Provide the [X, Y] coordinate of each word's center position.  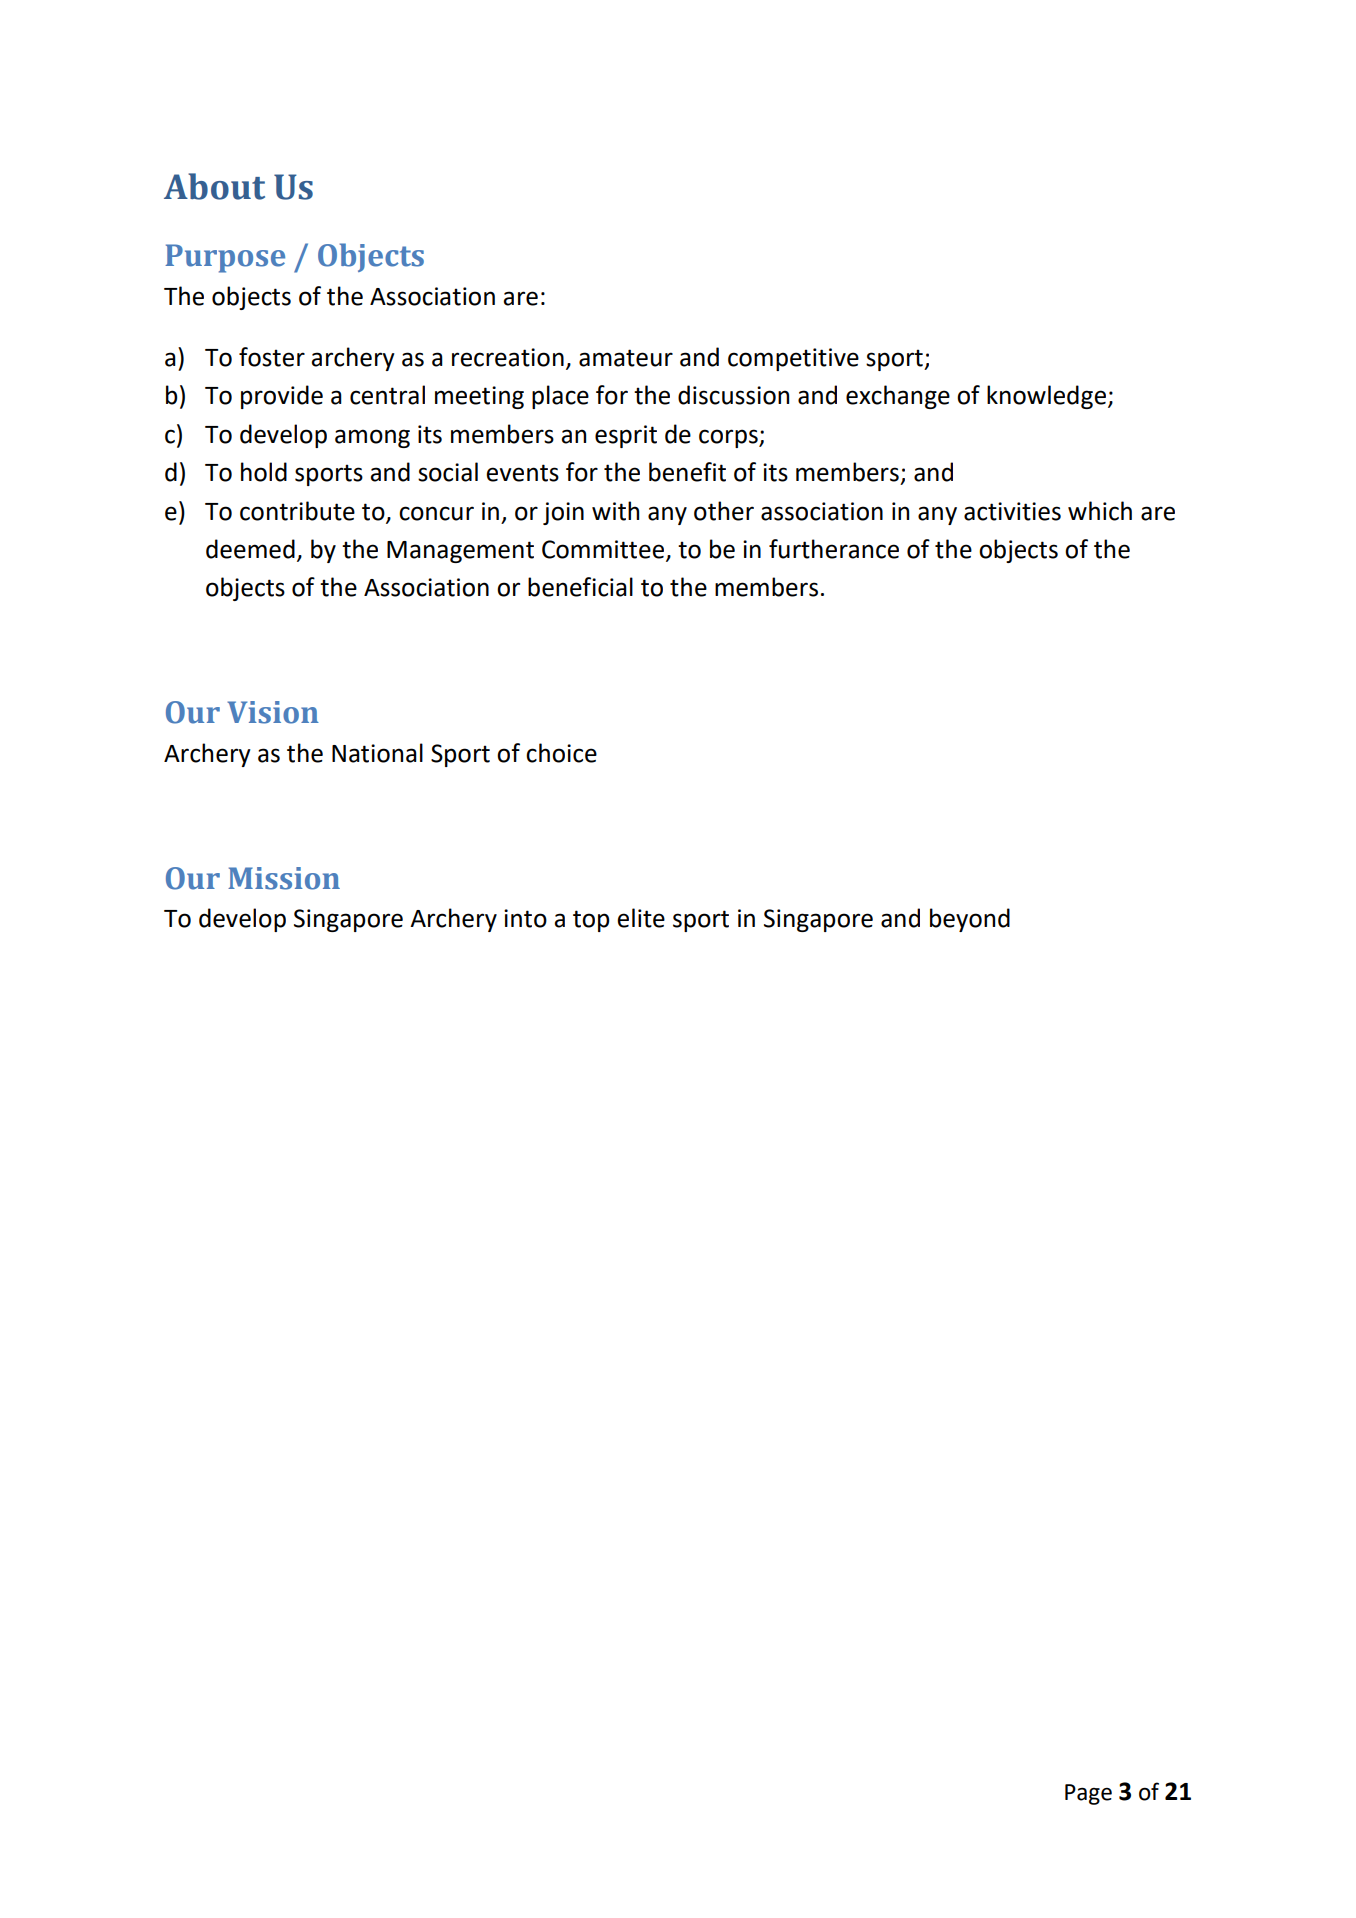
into [525, 918]
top [591, 921]
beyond [970, 920]
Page [1088, 1794]
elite [641, 918]
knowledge [1046, 397]
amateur [626, 358]
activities [1012, 511]
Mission [284, 878]
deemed [250, 549]
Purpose [225, 258]
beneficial [580, 587]
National [377, 753]
